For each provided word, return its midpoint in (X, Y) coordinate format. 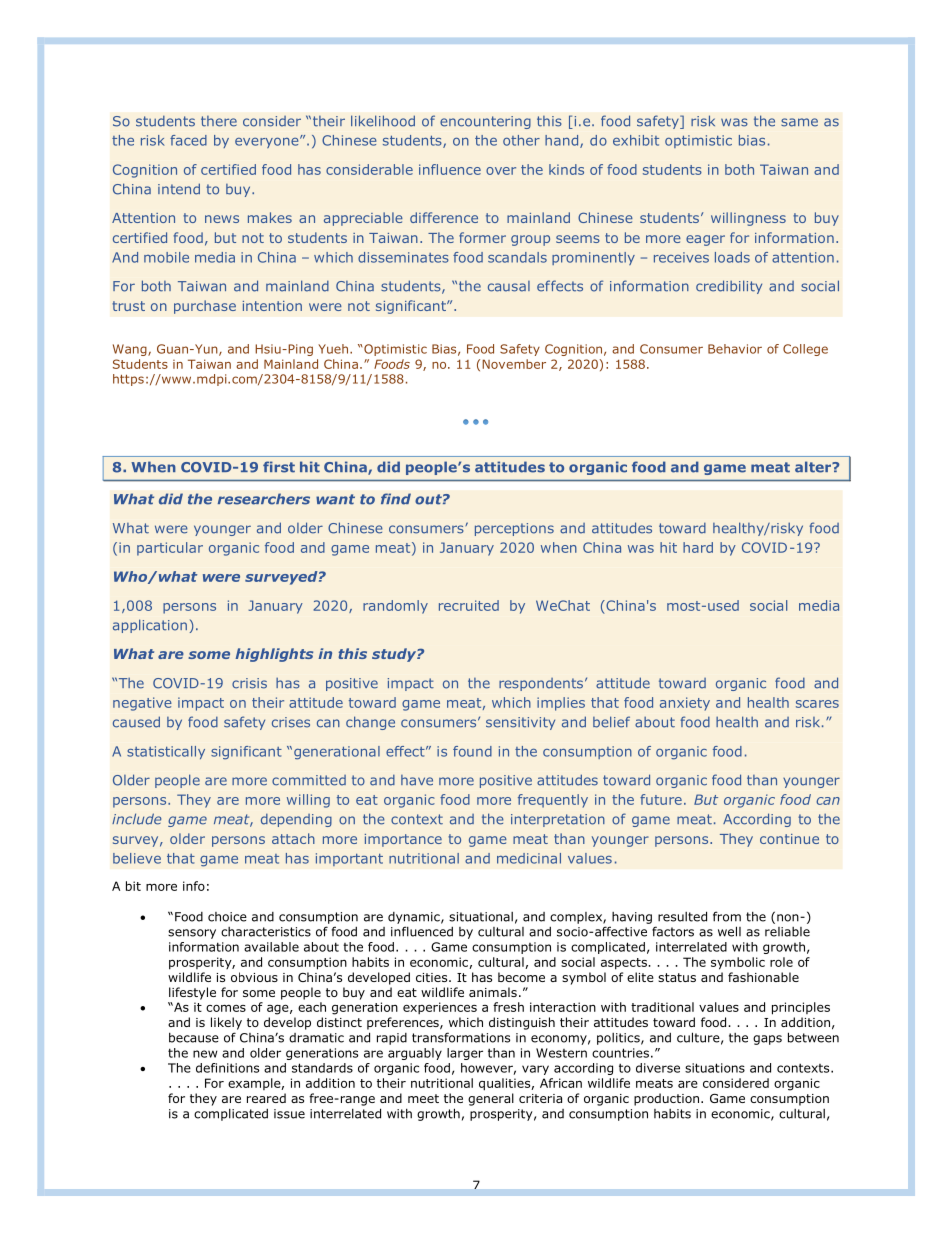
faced (188, 140)
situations (715, 1068)
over (501, 171)
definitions (227, 1068)
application (150, 626)
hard (698, 547)
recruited (469, 605)
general (491, 1099)
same (799, 122)
